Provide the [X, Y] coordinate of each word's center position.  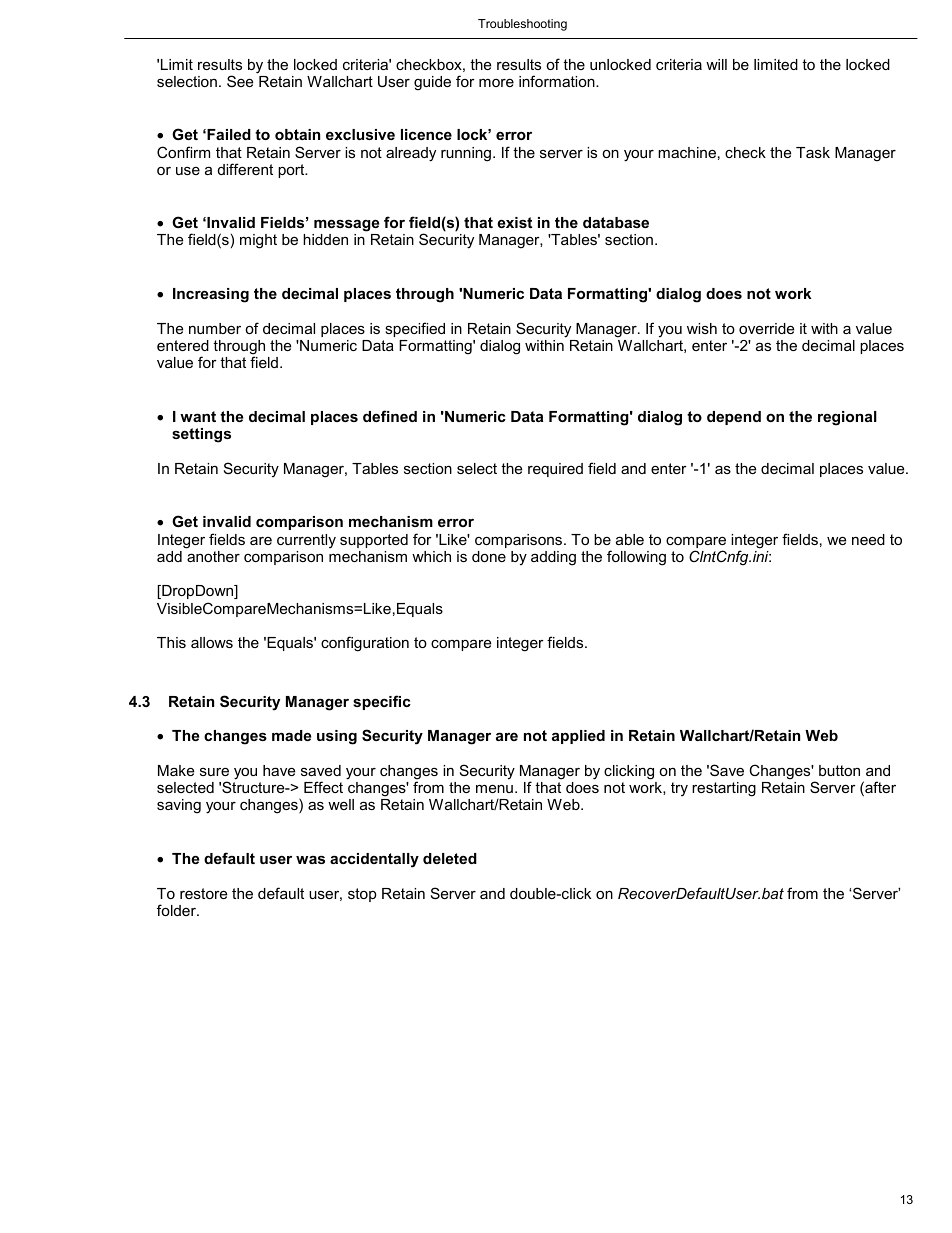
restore [203, 893]
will [716, 64]
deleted [450, 858]
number [215, 328]
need [868, 539]
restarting [724, 789]
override [766, 328]
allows [212, 642]
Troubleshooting [522, 25]
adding [553, 558]
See [240, 81]
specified [415, 329]
